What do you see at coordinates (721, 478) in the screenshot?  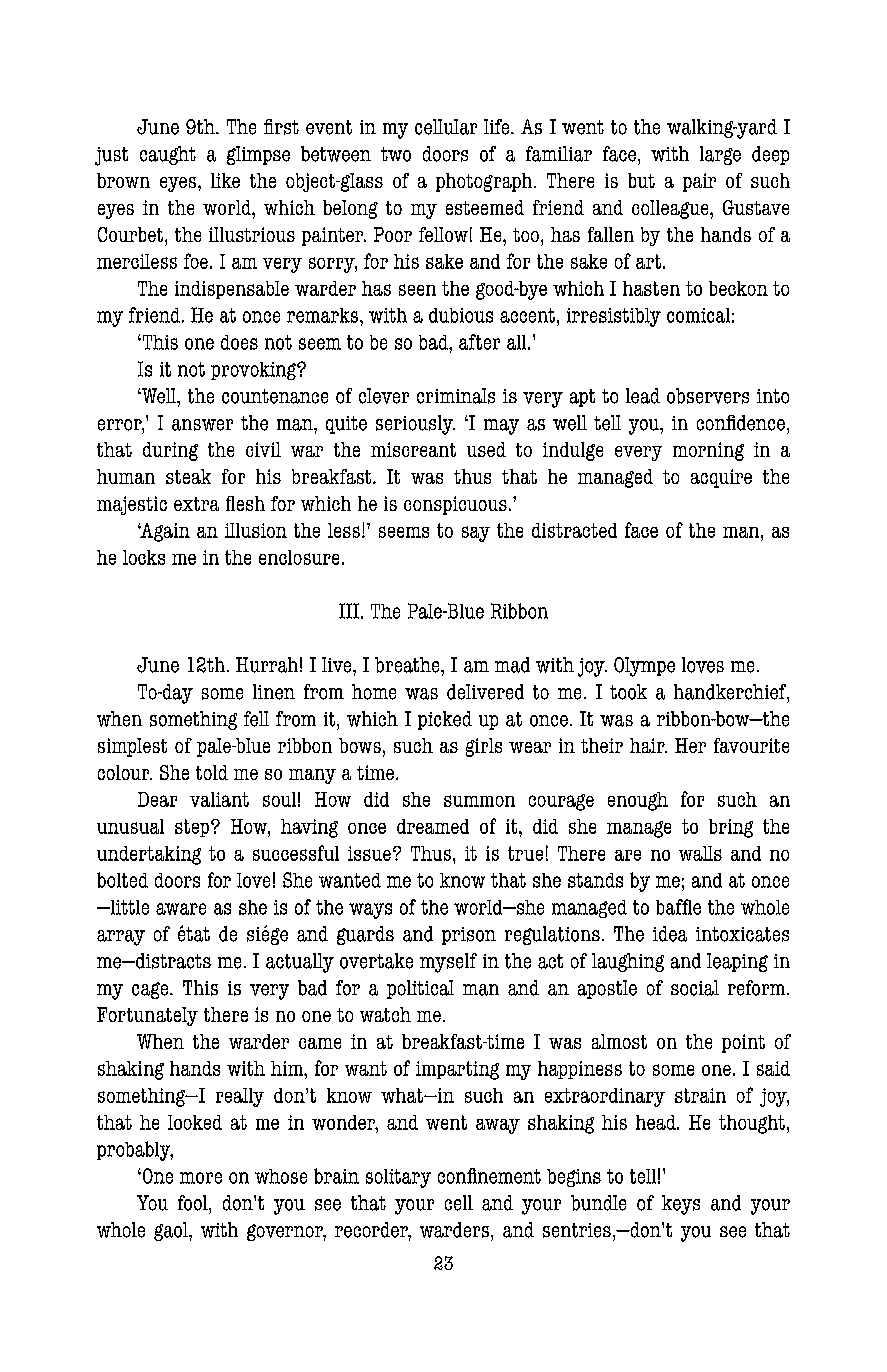 I see `acquire` at bounding box center [721, 478].
